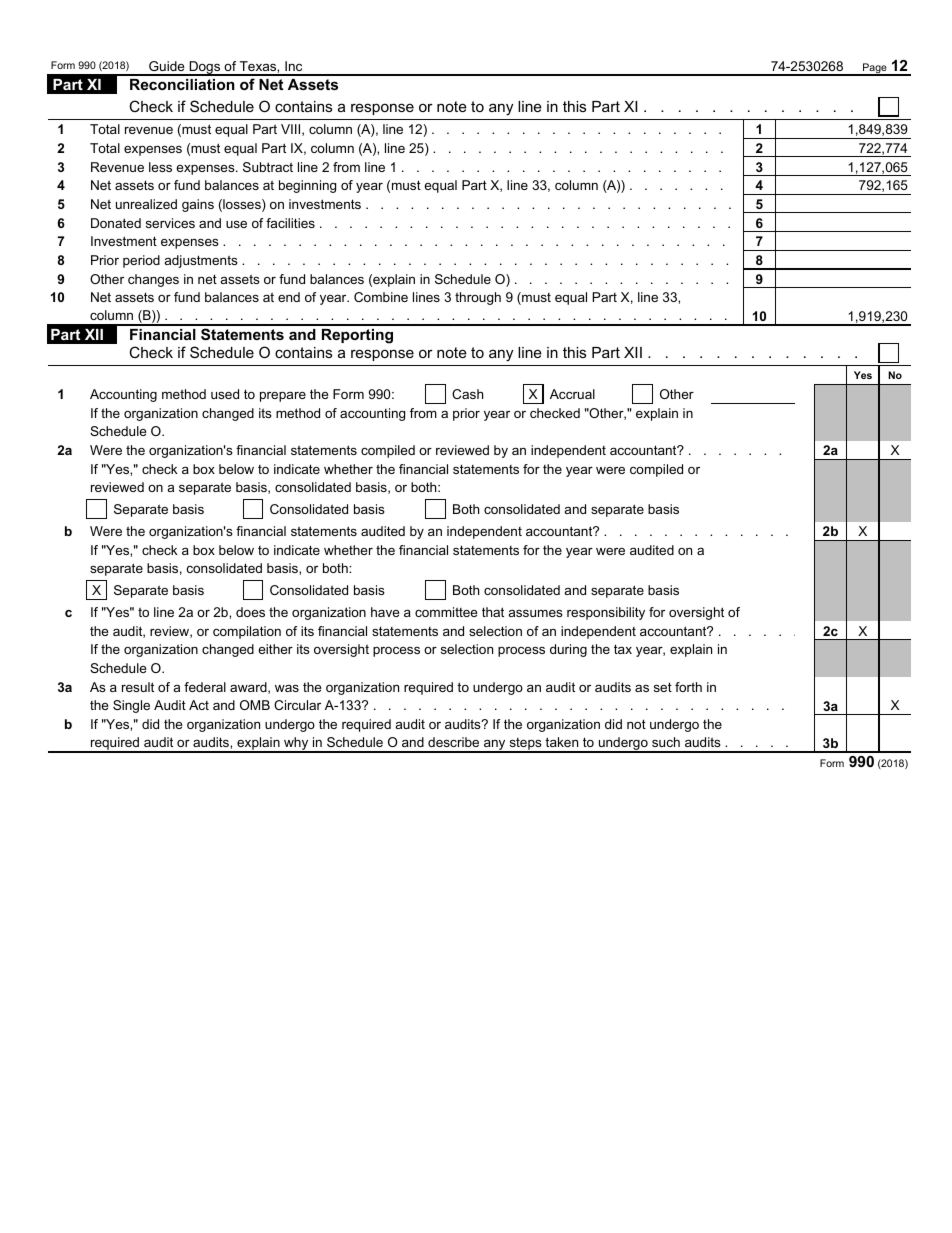  Describe the element at coordinates (201, 261) in the document. I see `adjustments` at that location.
